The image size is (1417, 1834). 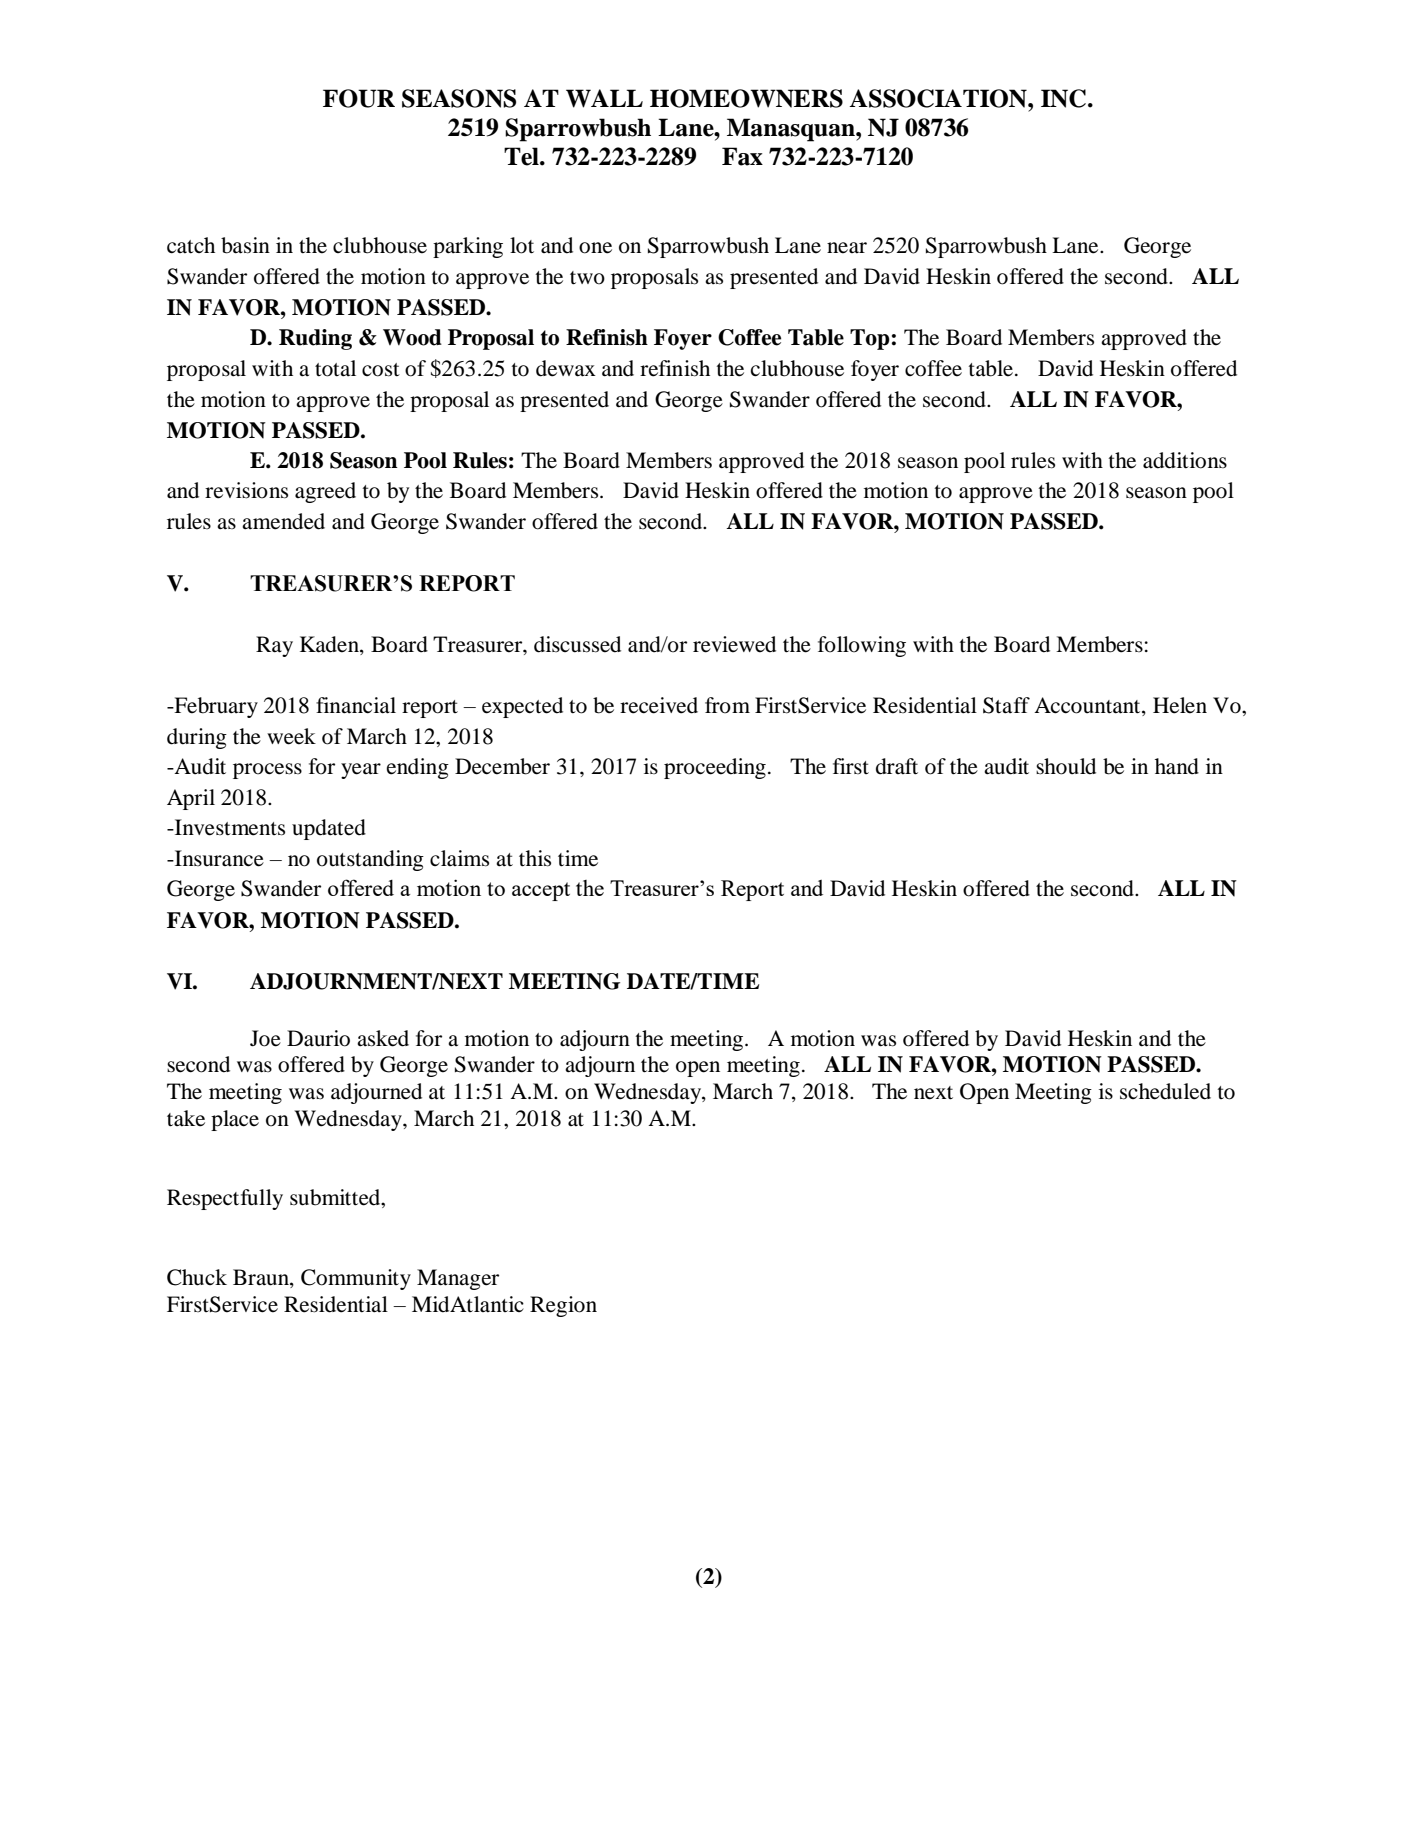 What do you see at coordinates (359, 98) in the image?
I see `FOUR` at bounding box center [359, 98].
